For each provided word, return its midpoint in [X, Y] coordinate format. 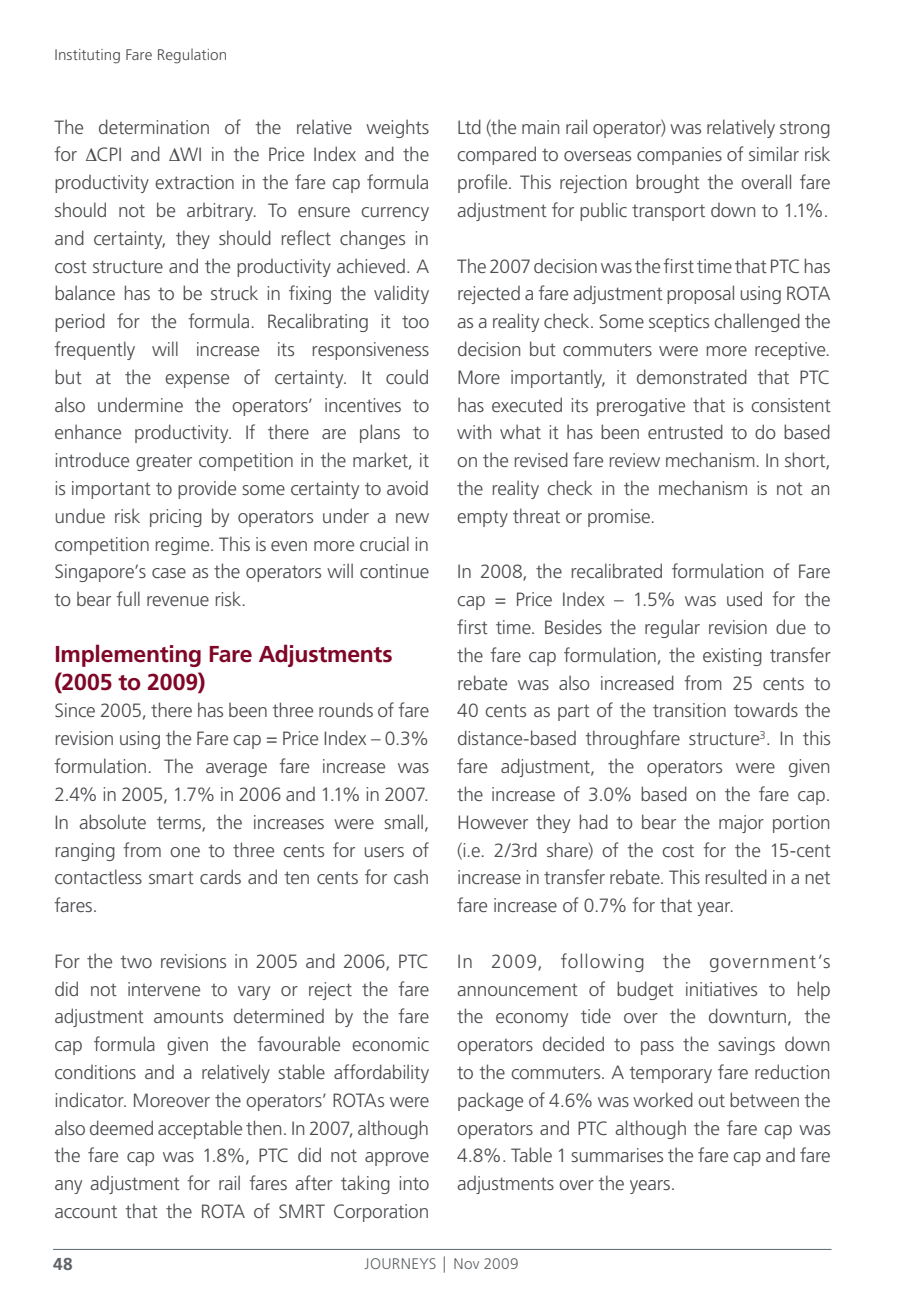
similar [774, 153]
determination [154, 126]
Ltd [469, 126]
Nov [466, 1263]
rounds [346, 710]
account [86, 1212]
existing [732, 657]
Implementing [128, 655]
